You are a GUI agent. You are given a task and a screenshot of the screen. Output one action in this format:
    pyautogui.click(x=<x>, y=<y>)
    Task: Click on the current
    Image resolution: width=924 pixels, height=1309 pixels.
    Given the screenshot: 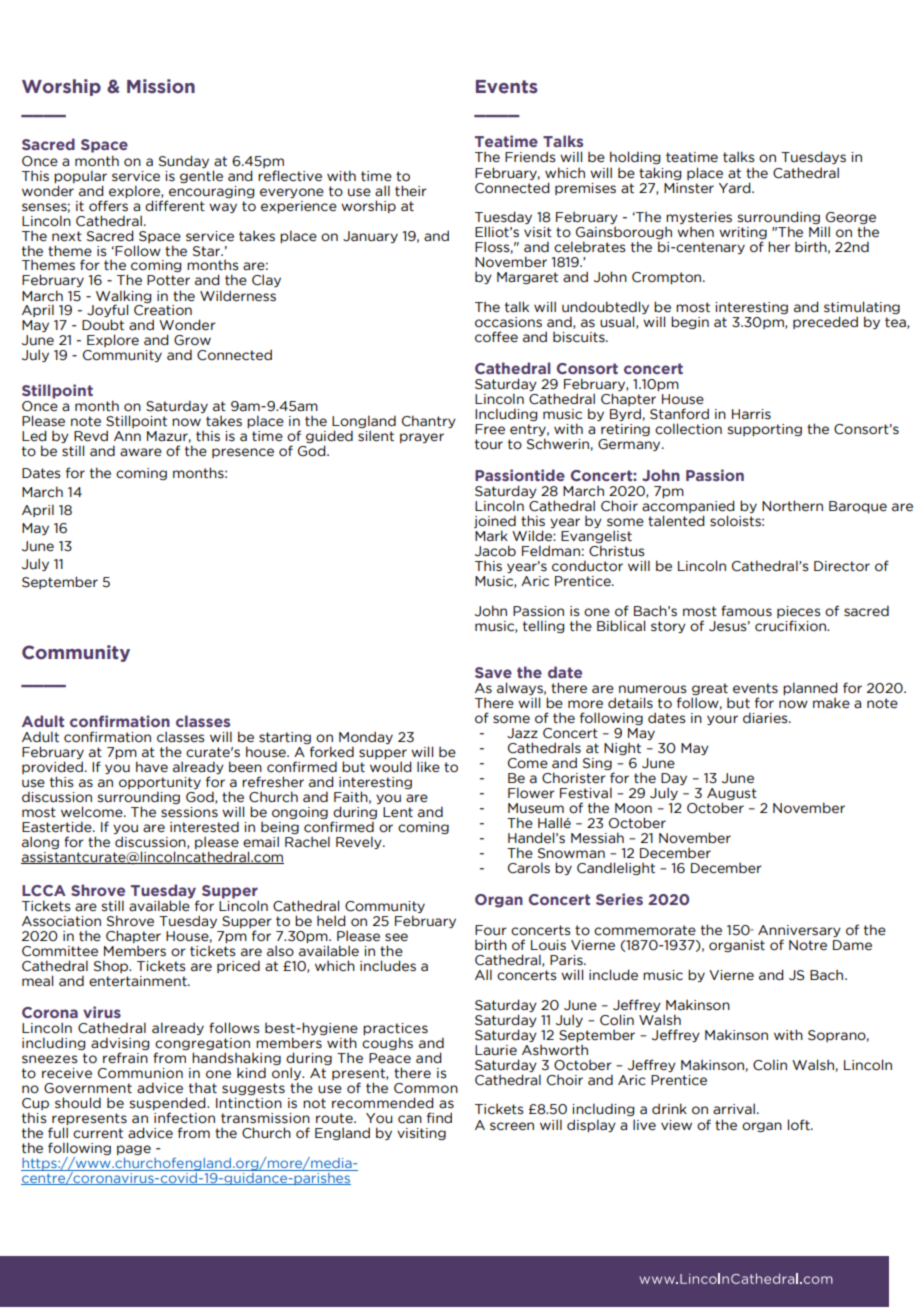 What is the action you would take?
    pyautogui.click(x=98, y=1133)
